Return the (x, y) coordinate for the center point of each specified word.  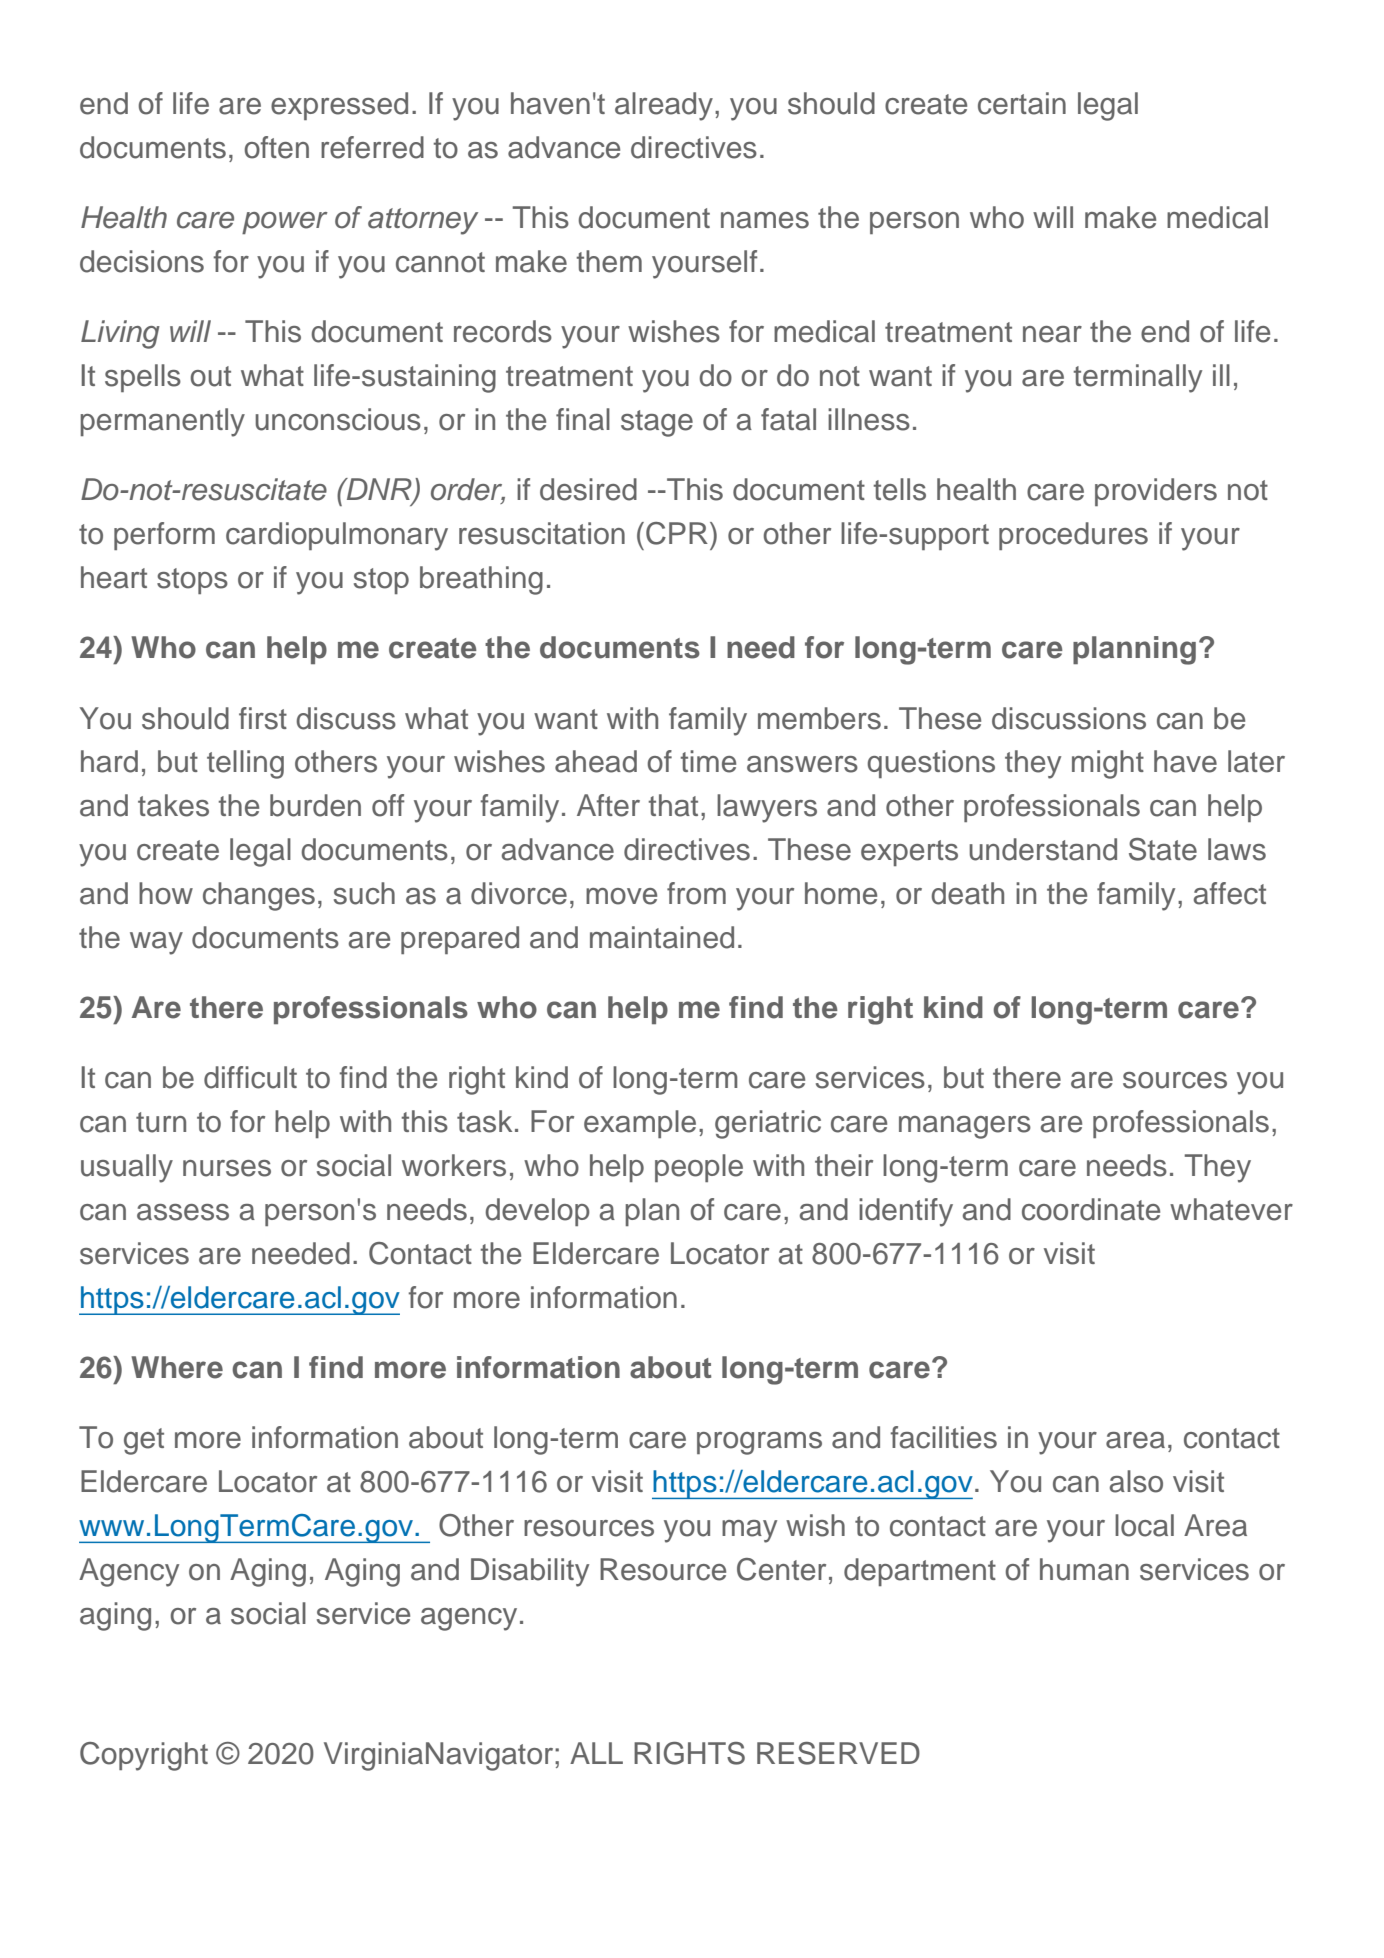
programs (759, 1443)
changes (259, 896)
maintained (662, 937)
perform (164, 536)
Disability (530, 1572)
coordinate (1091, 1209)
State (1163, 849)
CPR (677, 533)
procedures (1073, 536)
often (276, 147)
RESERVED (838, 1753)
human (1084, 1569)
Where (177, 1367)
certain (1022, 103)
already (664, 106)
